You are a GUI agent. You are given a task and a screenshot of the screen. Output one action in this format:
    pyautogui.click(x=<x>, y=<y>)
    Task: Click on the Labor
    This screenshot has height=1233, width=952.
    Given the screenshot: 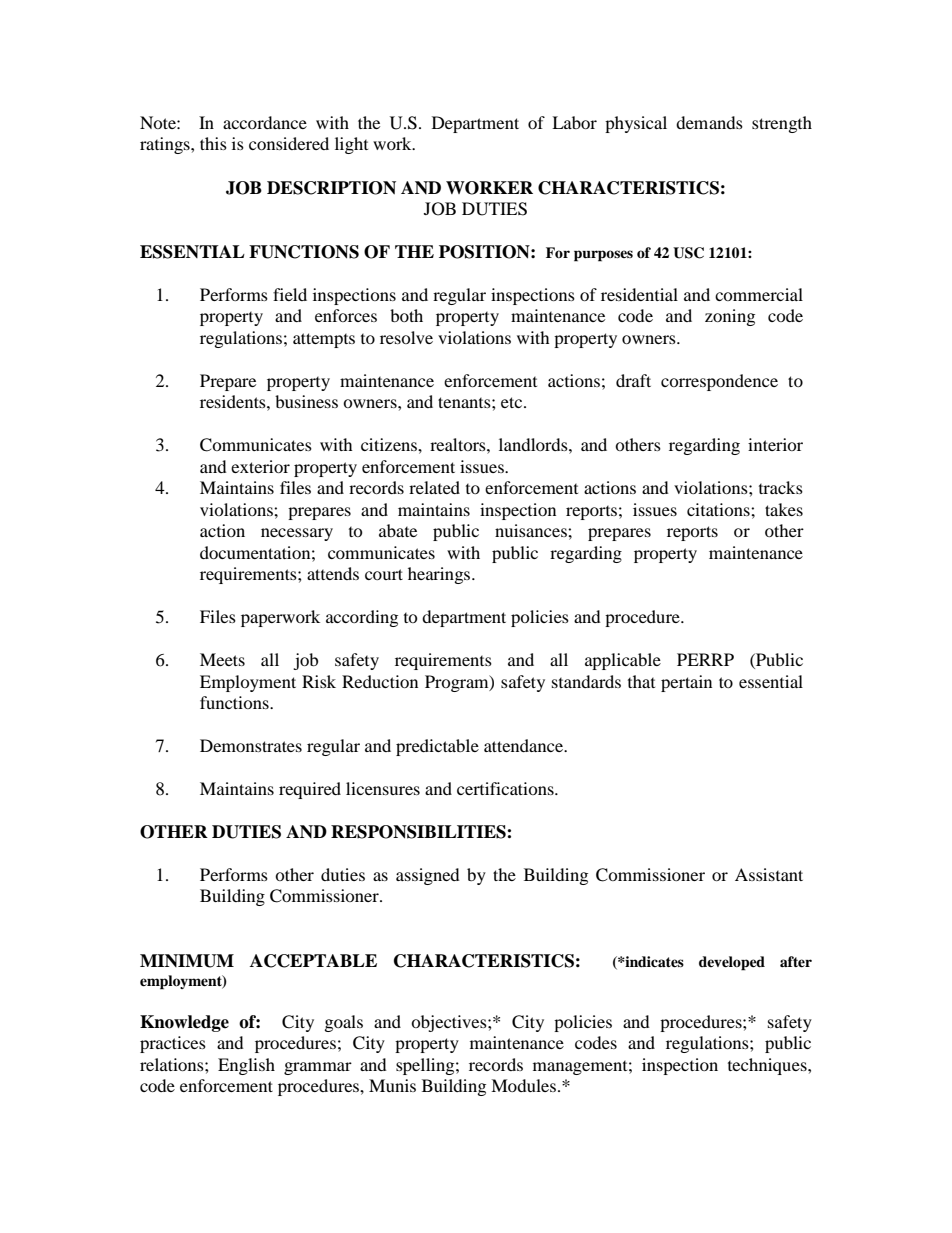 What is the action you would take?
    pyautogui.click(x=574, y=122)
